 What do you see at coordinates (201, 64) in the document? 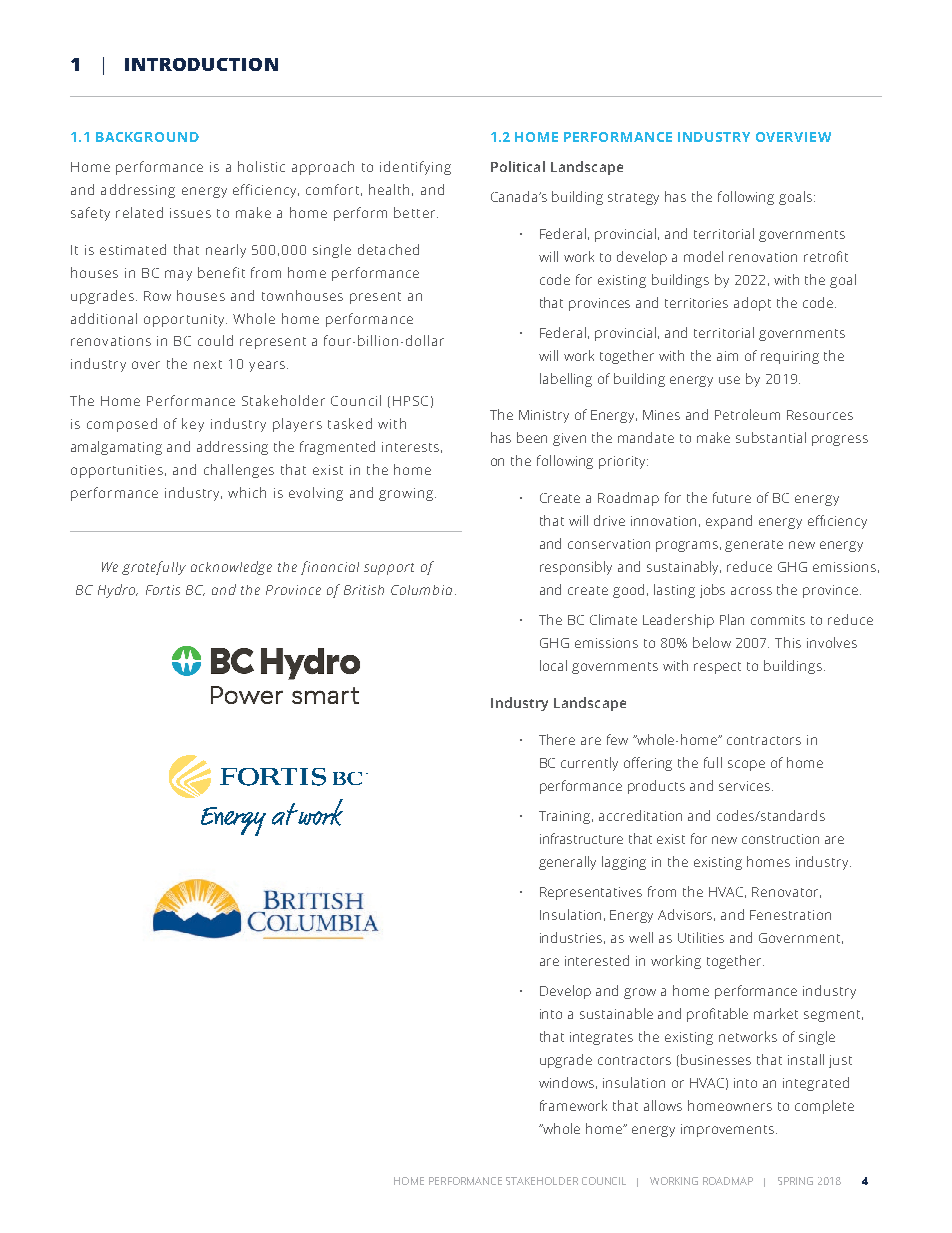
I see `INTRODUCTION` at bounding box center [201, 64].
